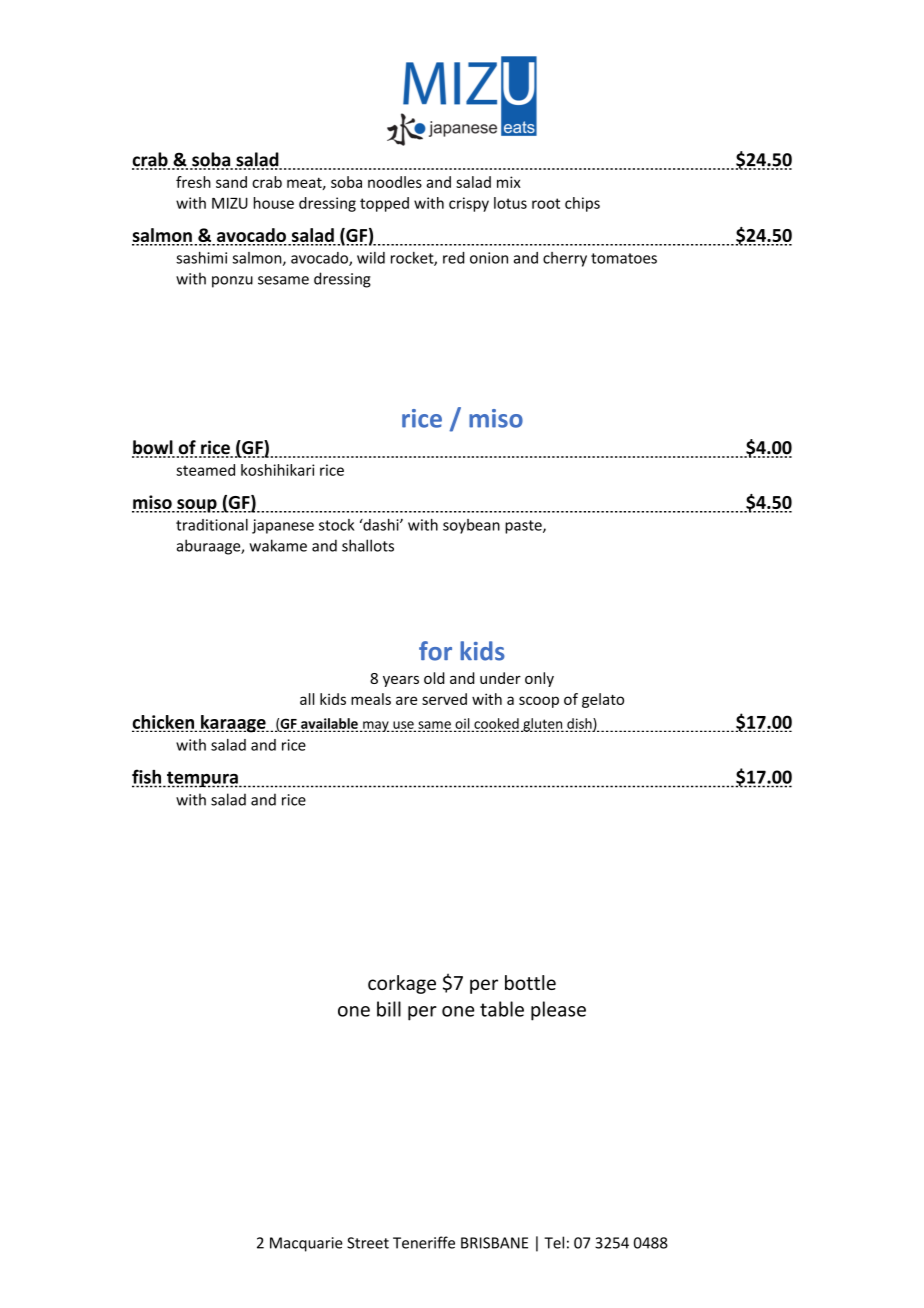 This screenshot has height=1308, width=924. I want to click on Tel, so click(554, 1242).
